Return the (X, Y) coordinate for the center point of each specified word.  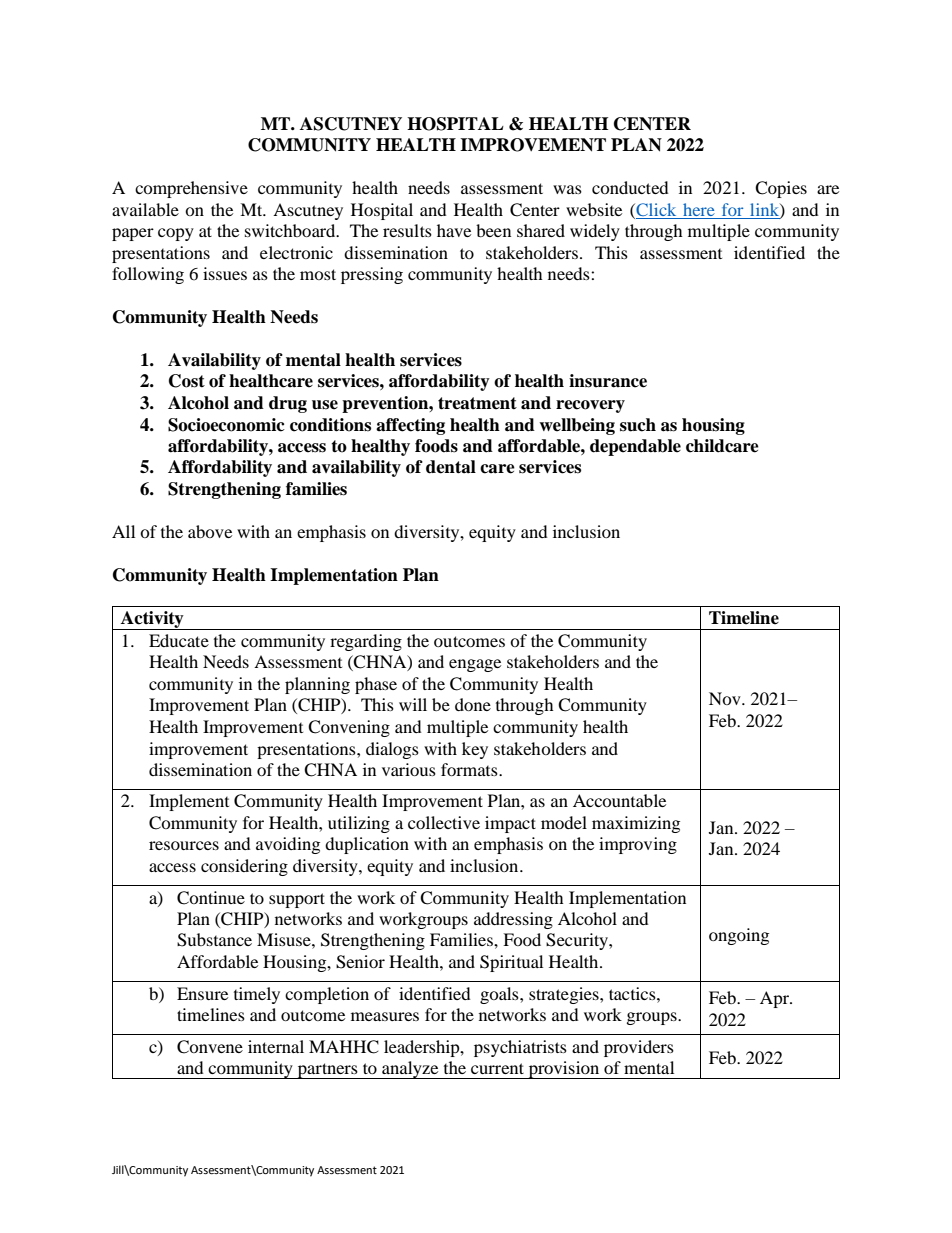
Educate (179, 640)
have (454, 230)
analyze (410, 1070)
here (699, 209)
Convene (210, 1047)
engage (475, 665)
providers (639, 1048)
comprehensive (191, 189)
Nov (726, 698)
